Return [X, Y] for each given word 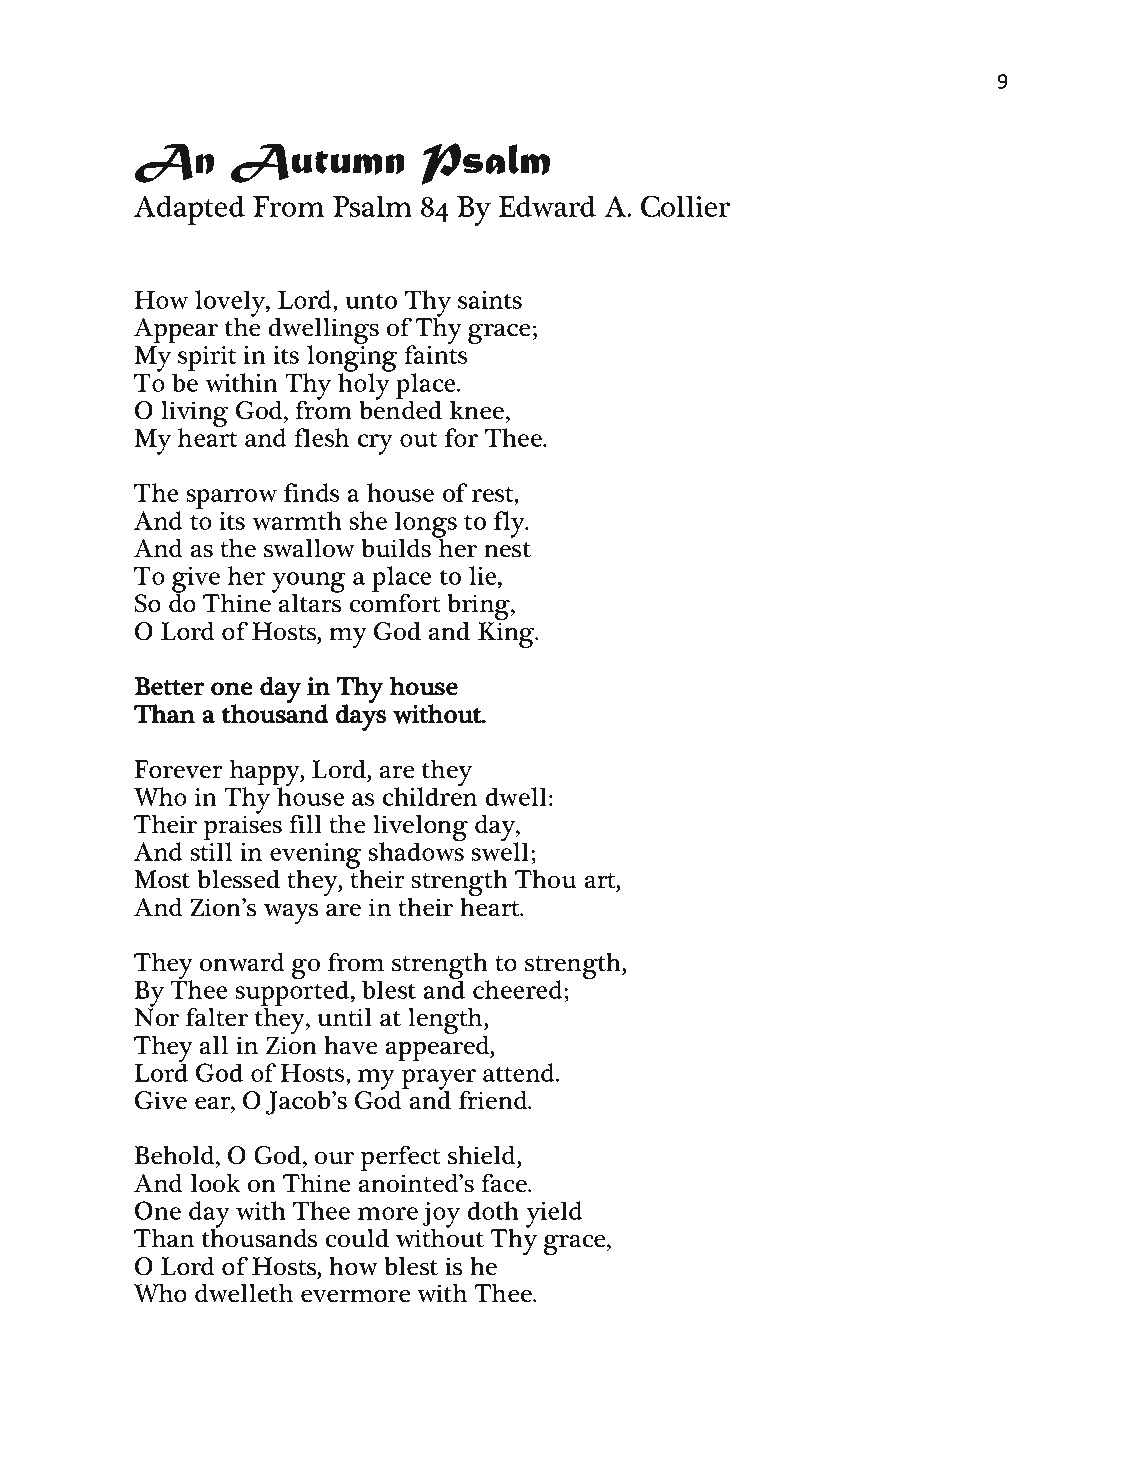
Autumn [317, 163]
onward [242, 962]
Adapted [189, 210]
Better [170, 686]
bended [400, 409]
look [216, 1183]
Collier [685, 206]
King [507, 635]
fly [510, 524]
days [360, 716]
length [446, 1022]
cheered [518, 989]
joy [441, 1216]
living [194, 415]
